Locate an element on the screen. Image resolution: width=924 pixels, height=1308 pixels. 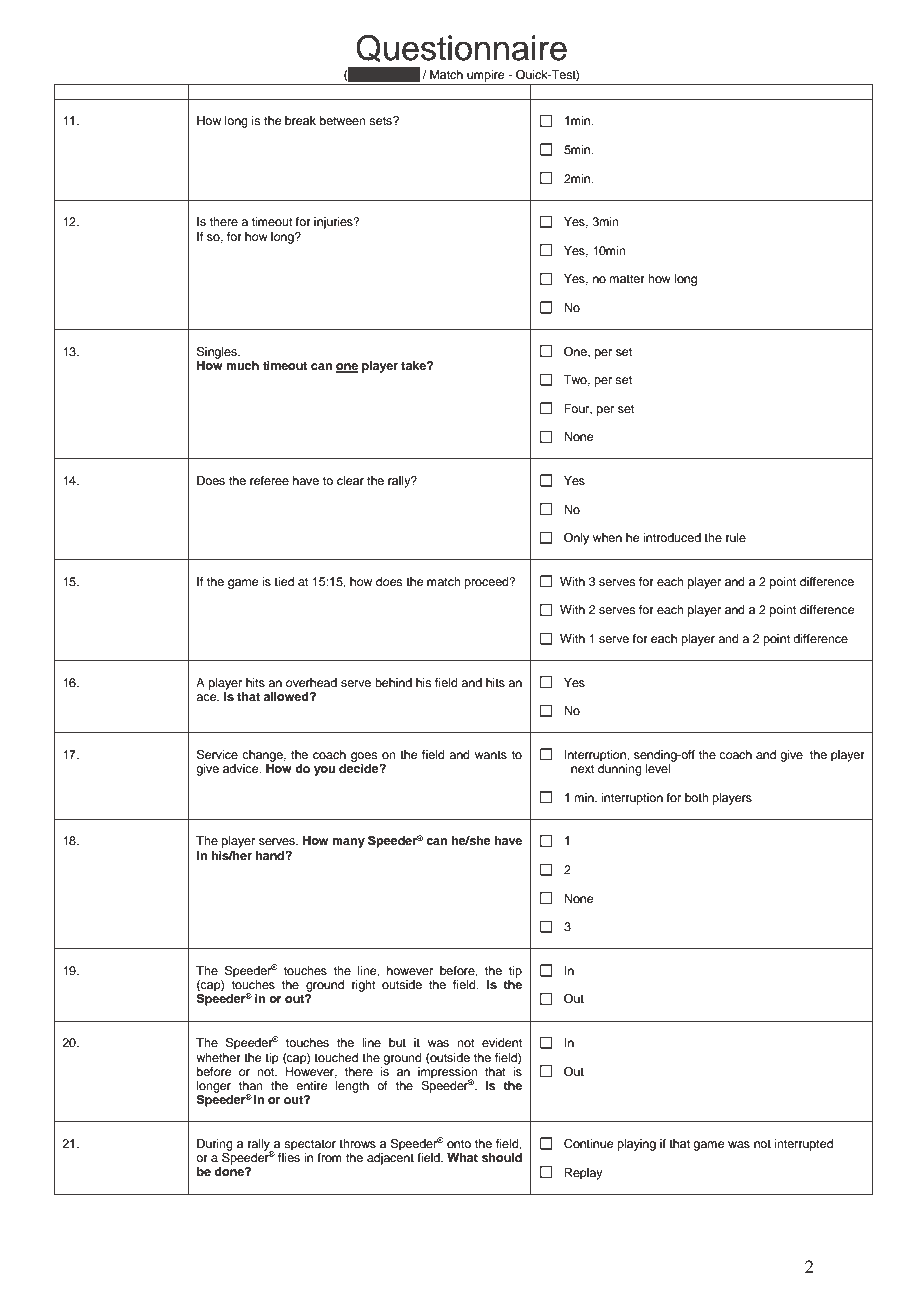
rule is located at coordinates (736, 537).
